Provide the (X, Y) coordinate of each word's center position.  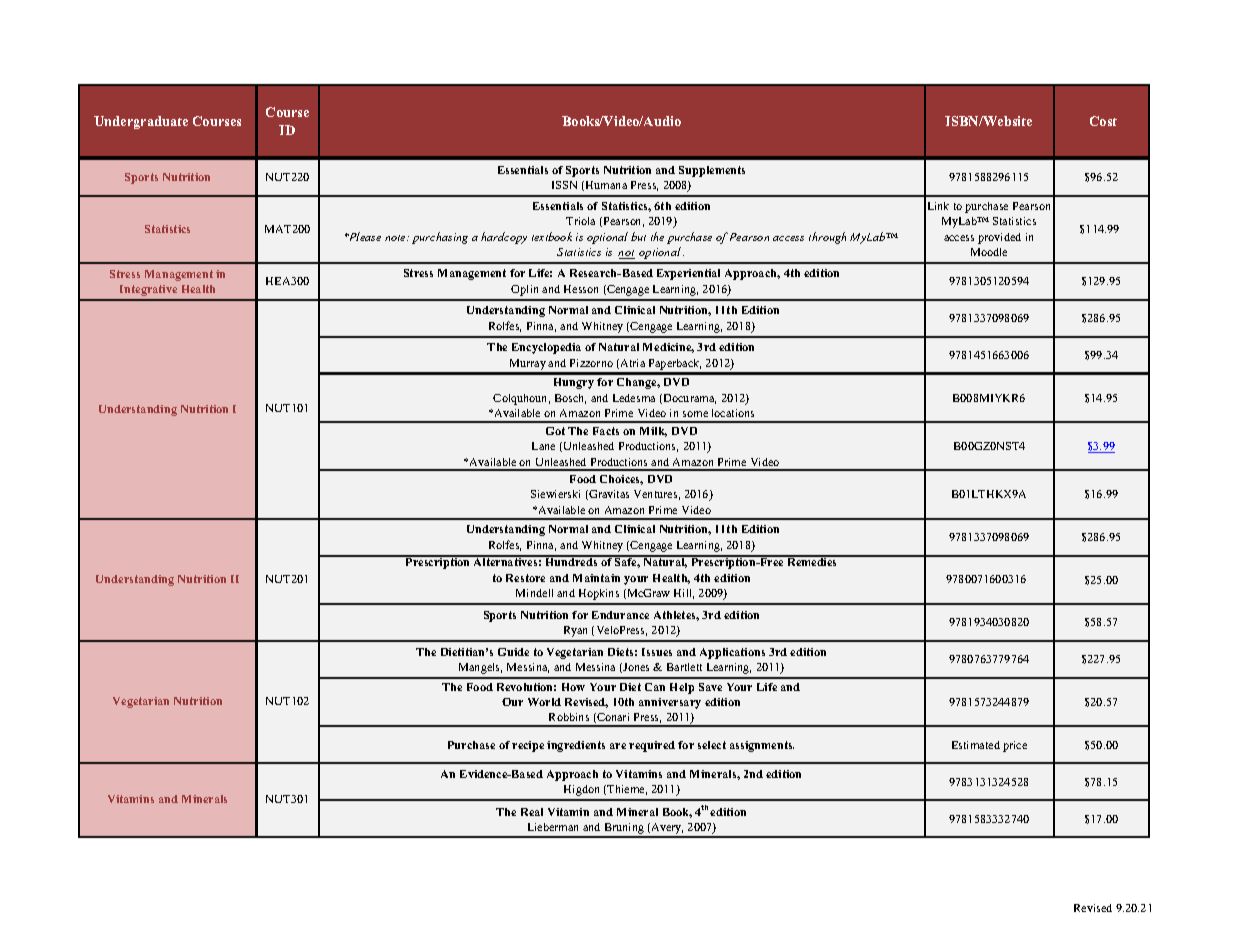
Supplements (712, 171)
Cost (1103, 121)
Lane (543, 446)
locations (733, 413)
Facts (606, 431)
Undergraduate (141, 122)
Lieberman (553, 827)
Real (532, 812)
